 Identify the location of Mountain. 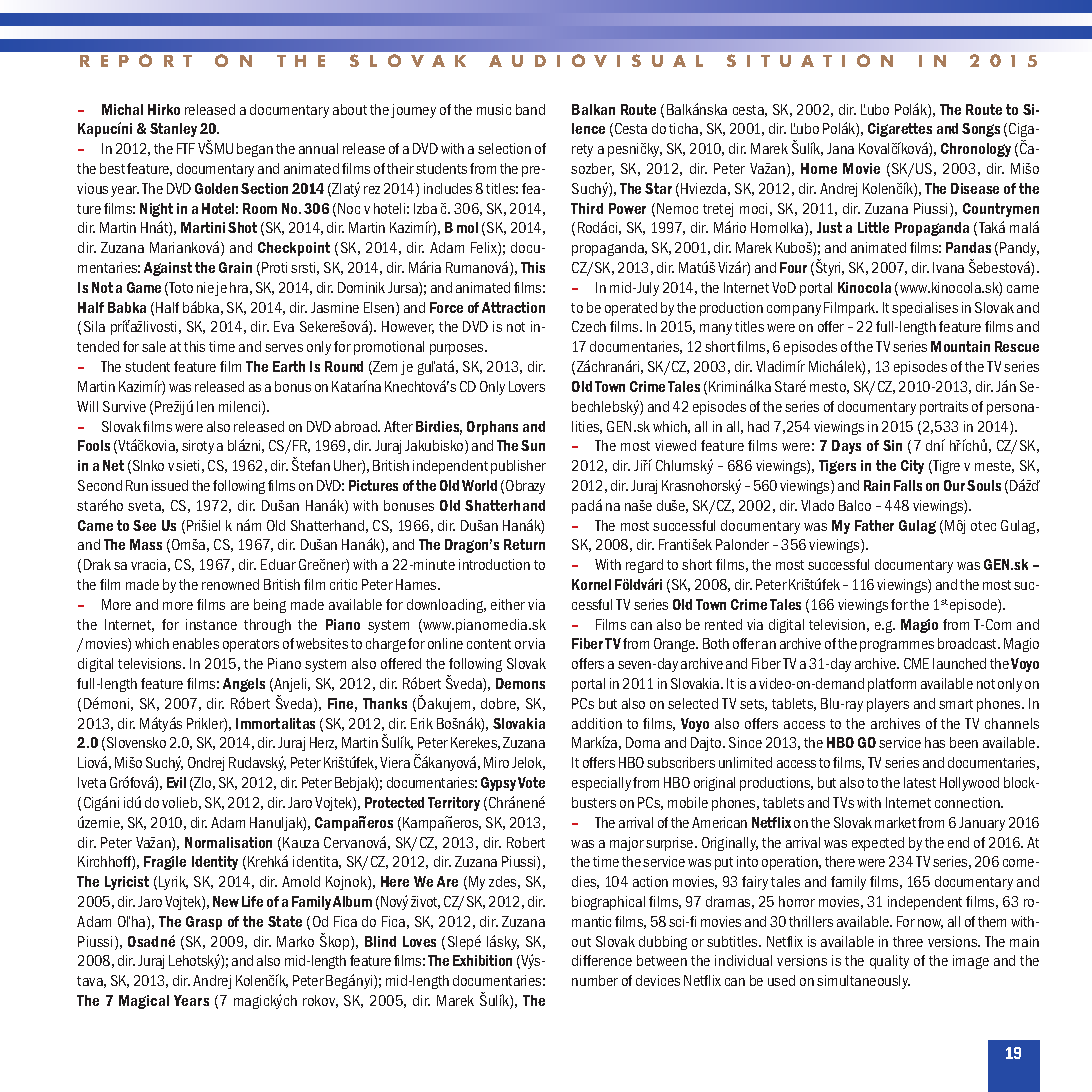
(960, 346).
